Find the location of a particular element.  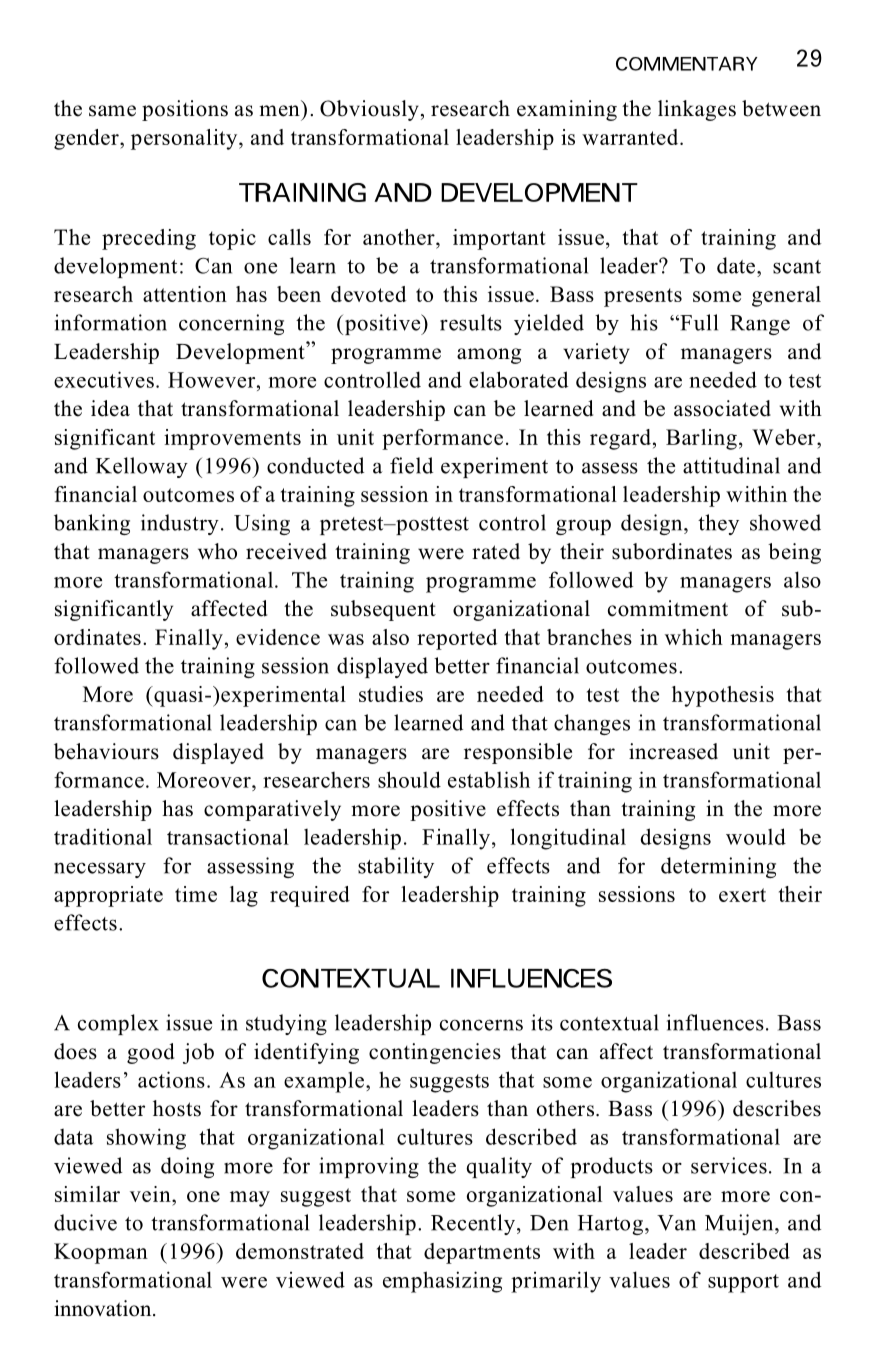

hypothesis is located at coordinates (723, 696).
